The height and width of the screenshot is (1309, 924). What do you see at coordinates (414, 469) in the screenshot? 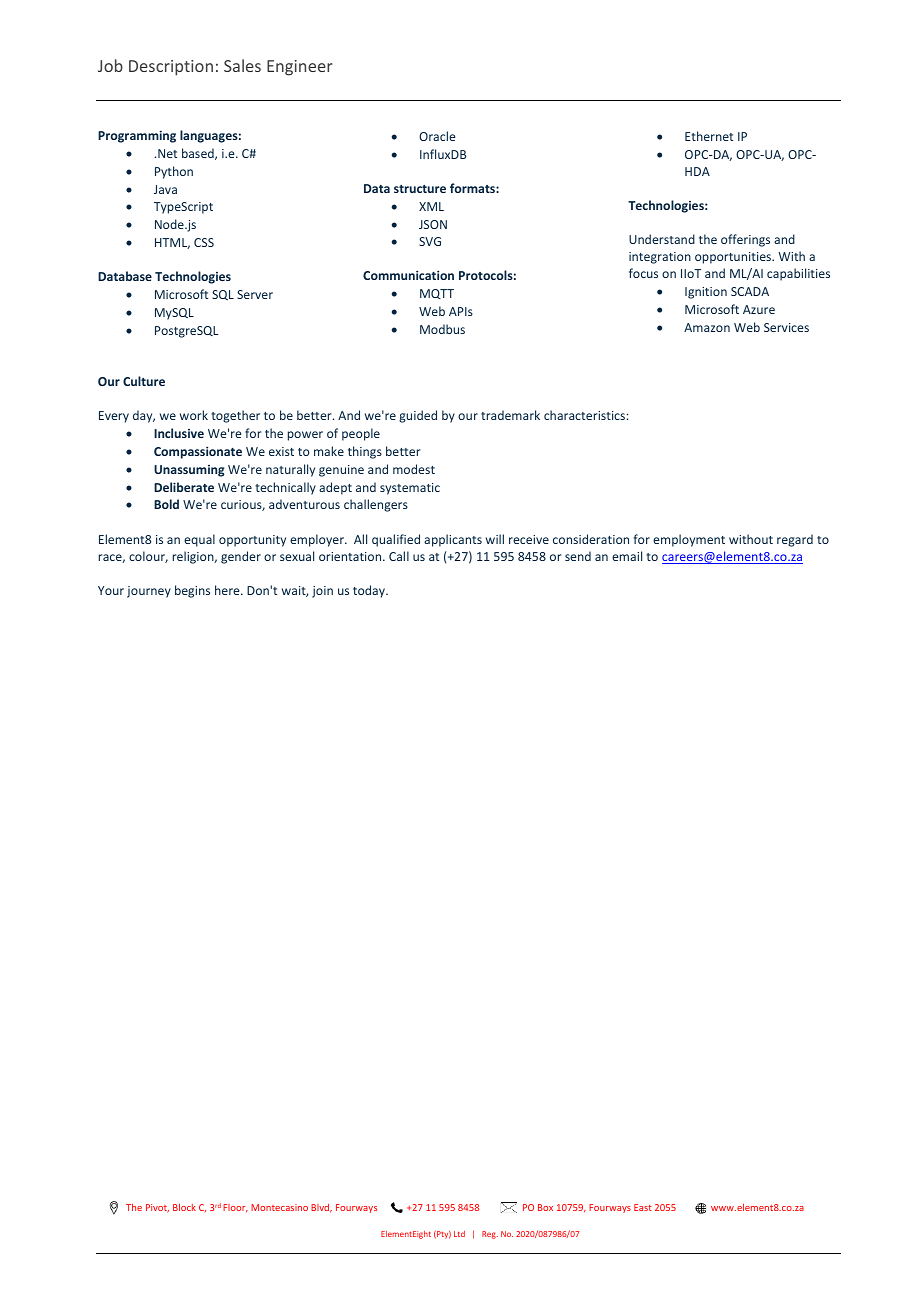
I see `modest` at bounding box center [414, 469].
